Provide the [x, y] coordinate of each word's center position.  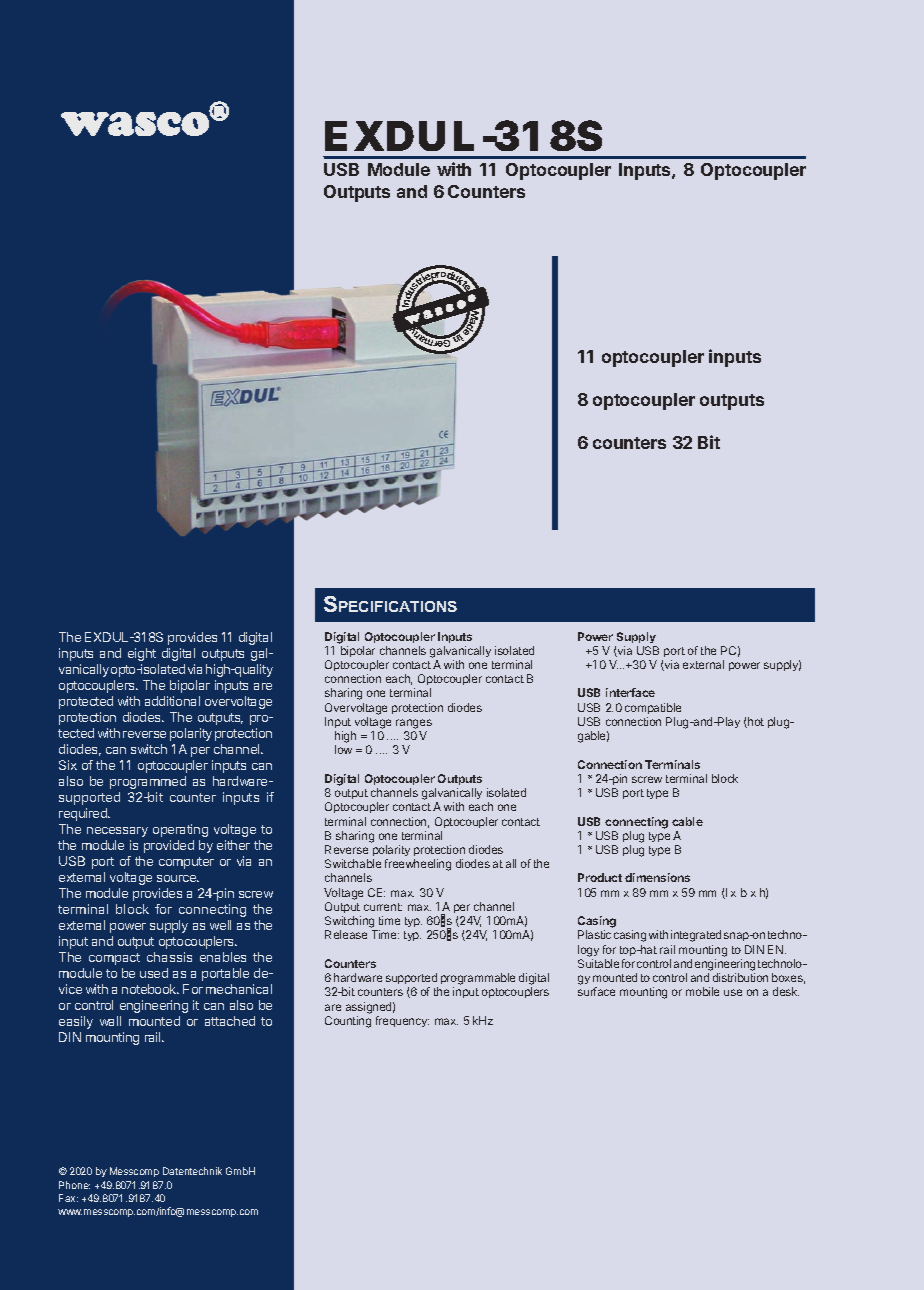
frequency [402, 1021]
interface [630, 692]
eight [142, 654]
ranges [414, 724]
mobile [702, 991]
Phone [74, 1185]
